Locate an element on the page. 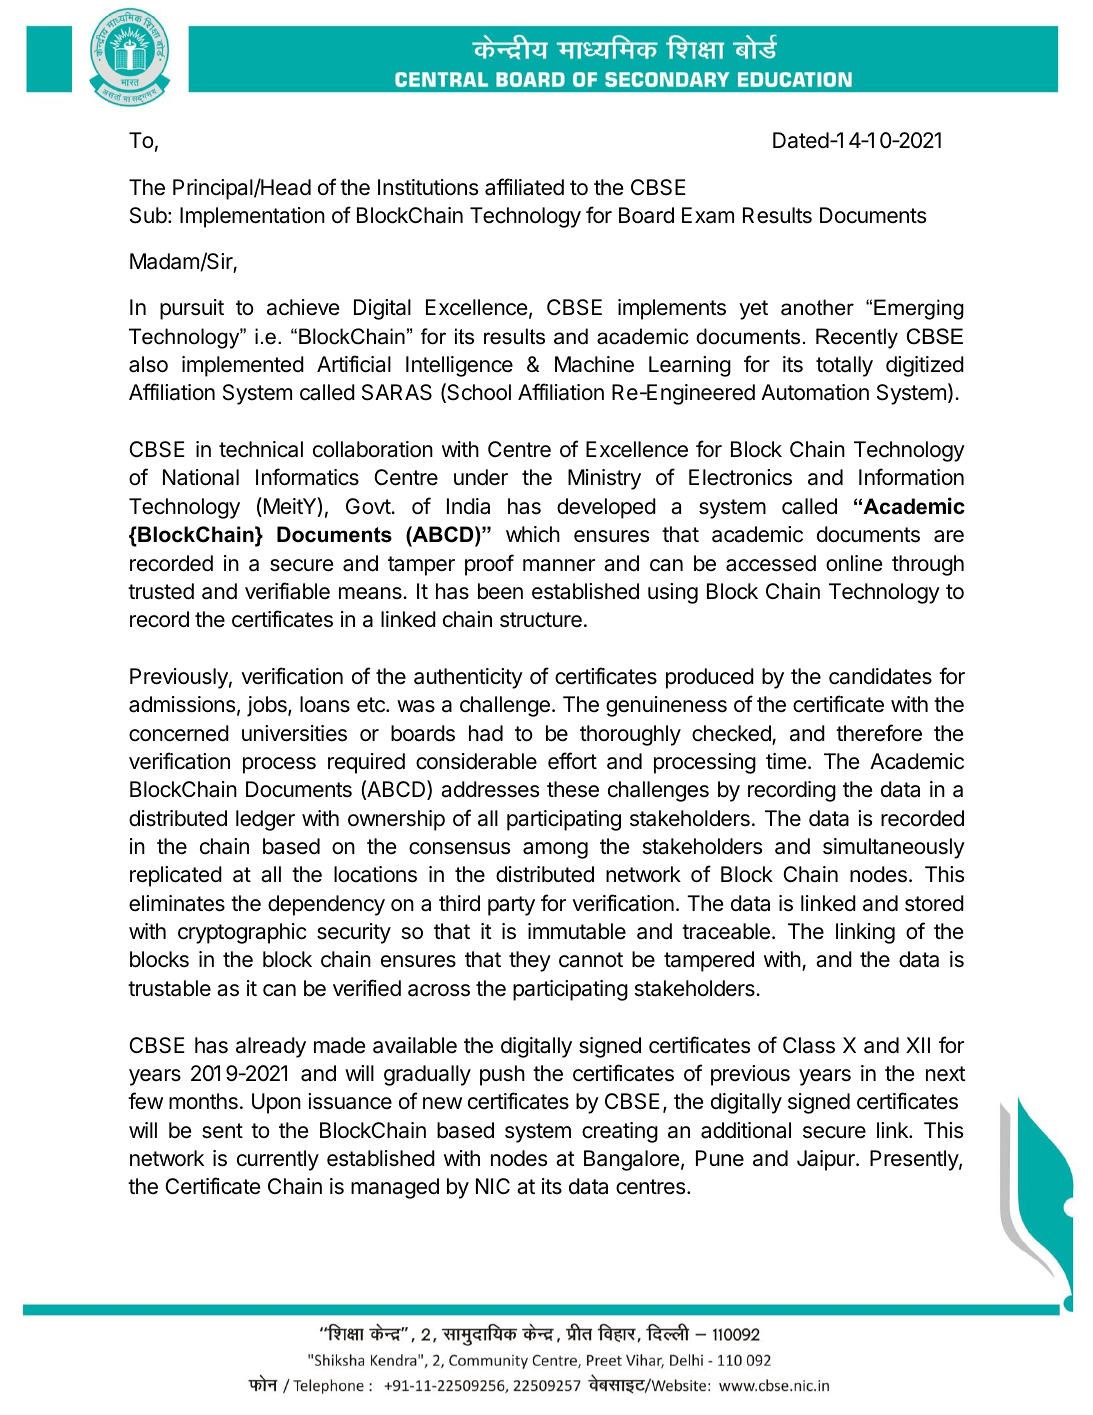 The image size is (1093, 1415). authenticity is located at coordinates (468, 678).
